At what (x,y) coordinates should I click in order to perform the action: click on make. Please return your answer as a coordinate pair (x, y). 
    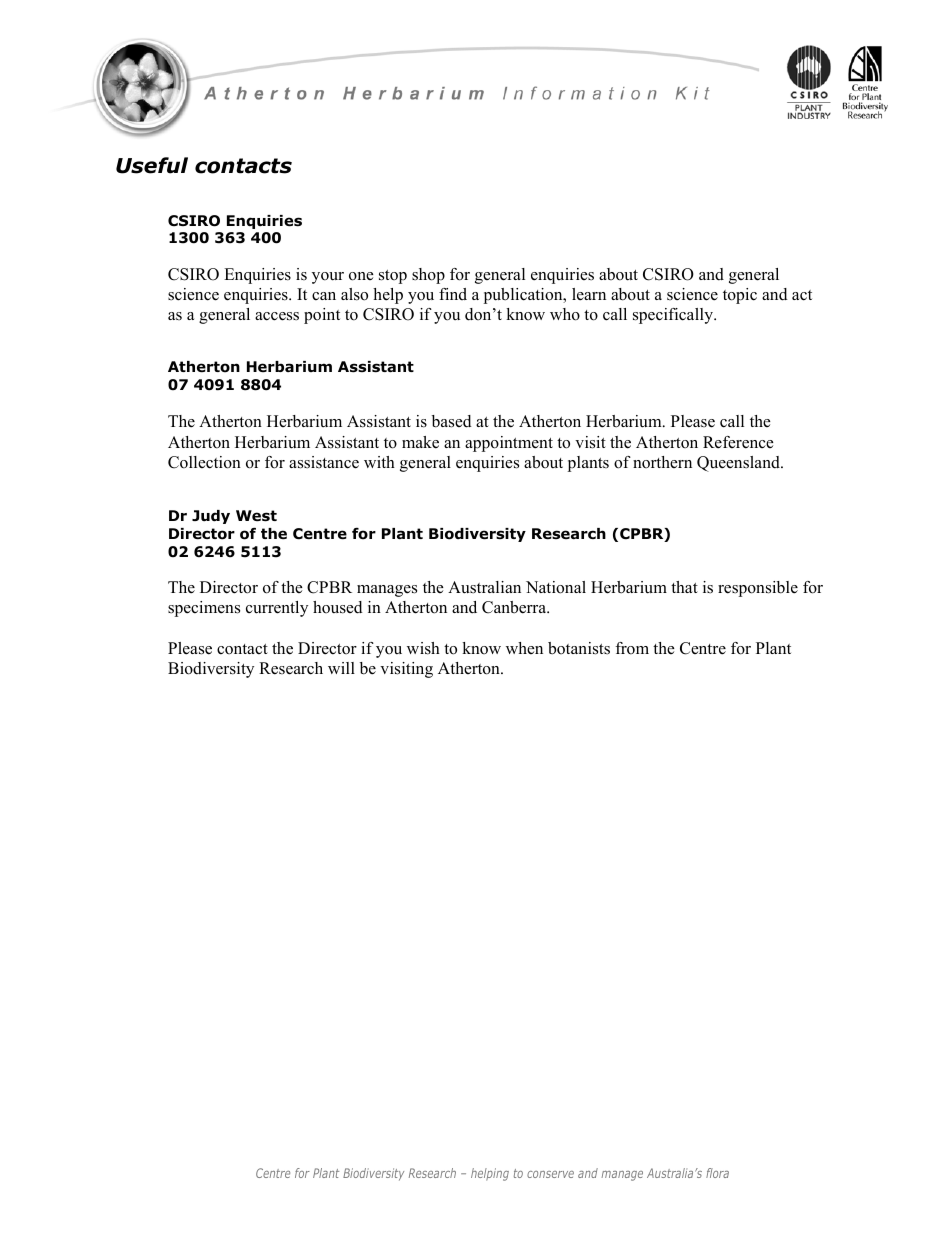
    Looking at the image, I should click on (420, 442).
